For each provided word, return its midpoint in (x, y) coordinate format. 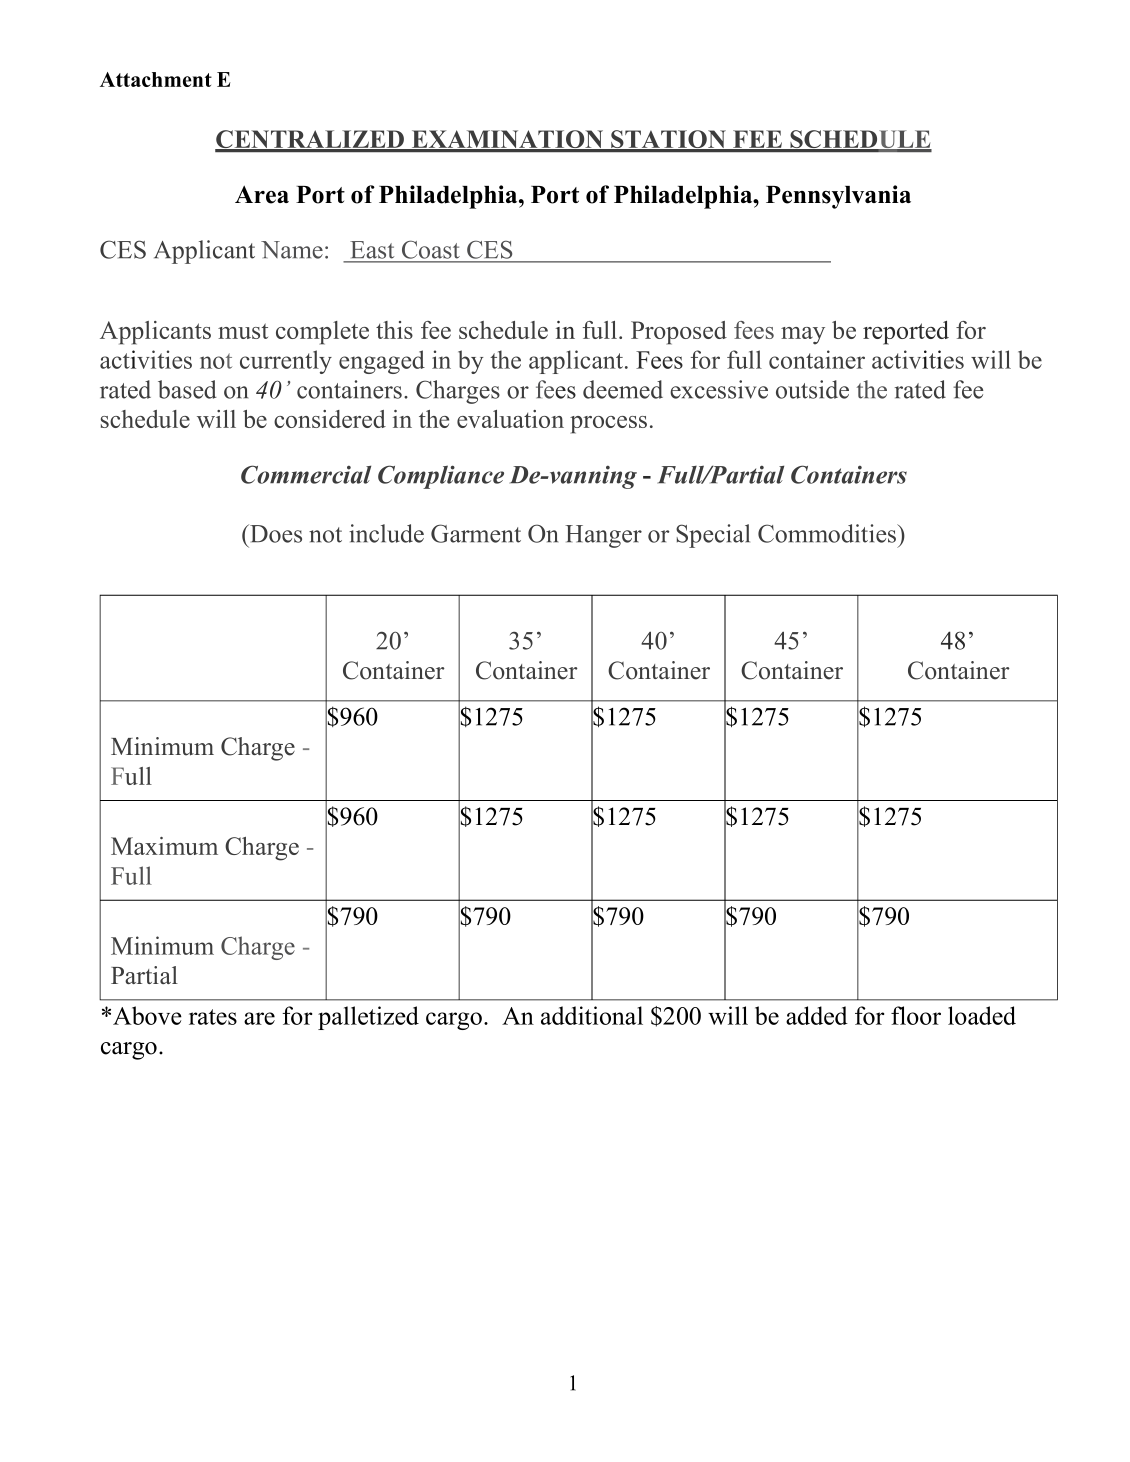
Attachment (156, 79)
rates (213, 1017)
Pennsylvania (838, 197)
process (608, 425)
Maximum (164, 846)
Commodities (828, 533)
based (187, 389)
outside (812, 389)
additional (592, 1015)
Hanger (603, 536)
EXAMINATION (508, 140)
